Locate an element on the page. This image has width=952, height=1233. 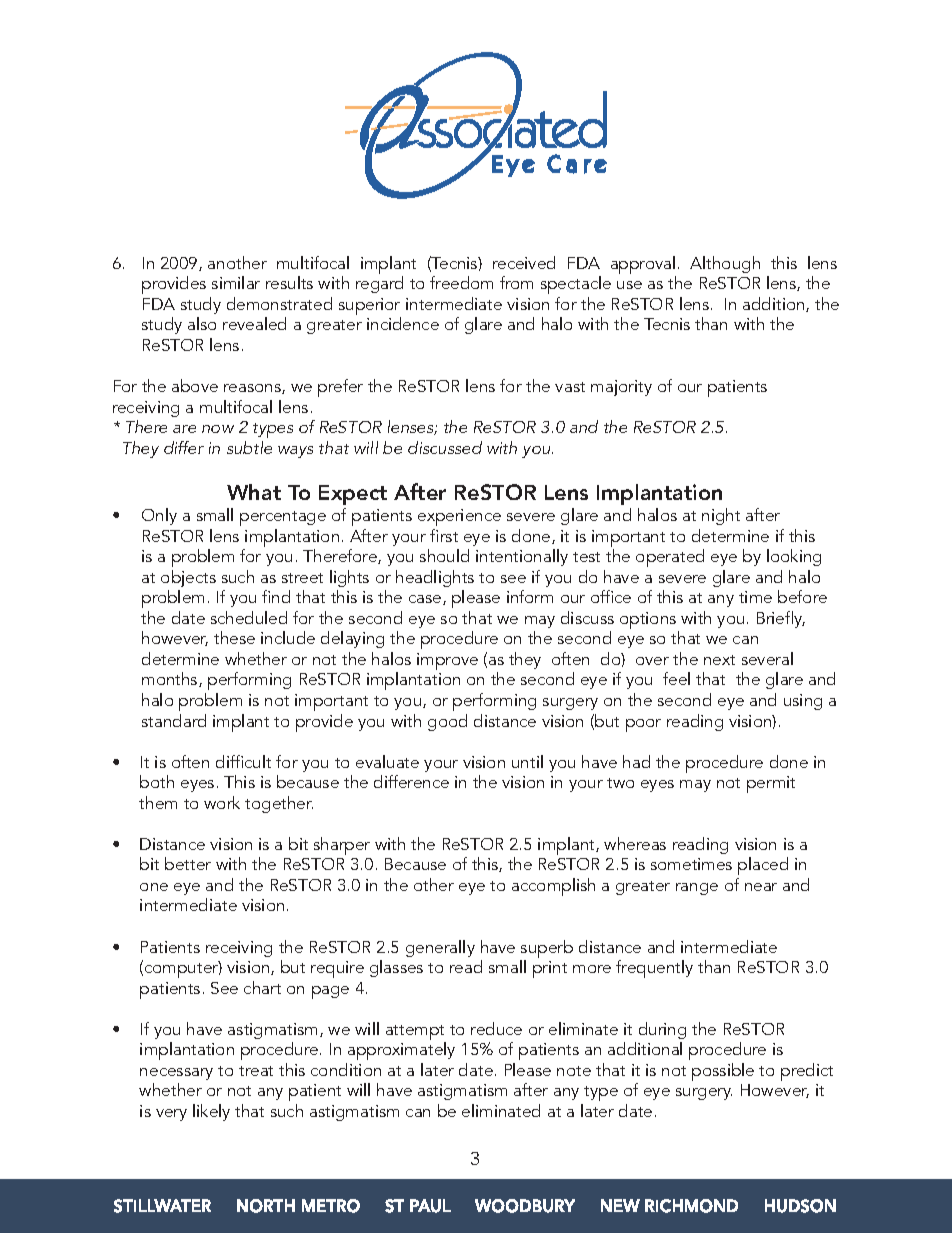
Although is located at coordinates (725, 264).
